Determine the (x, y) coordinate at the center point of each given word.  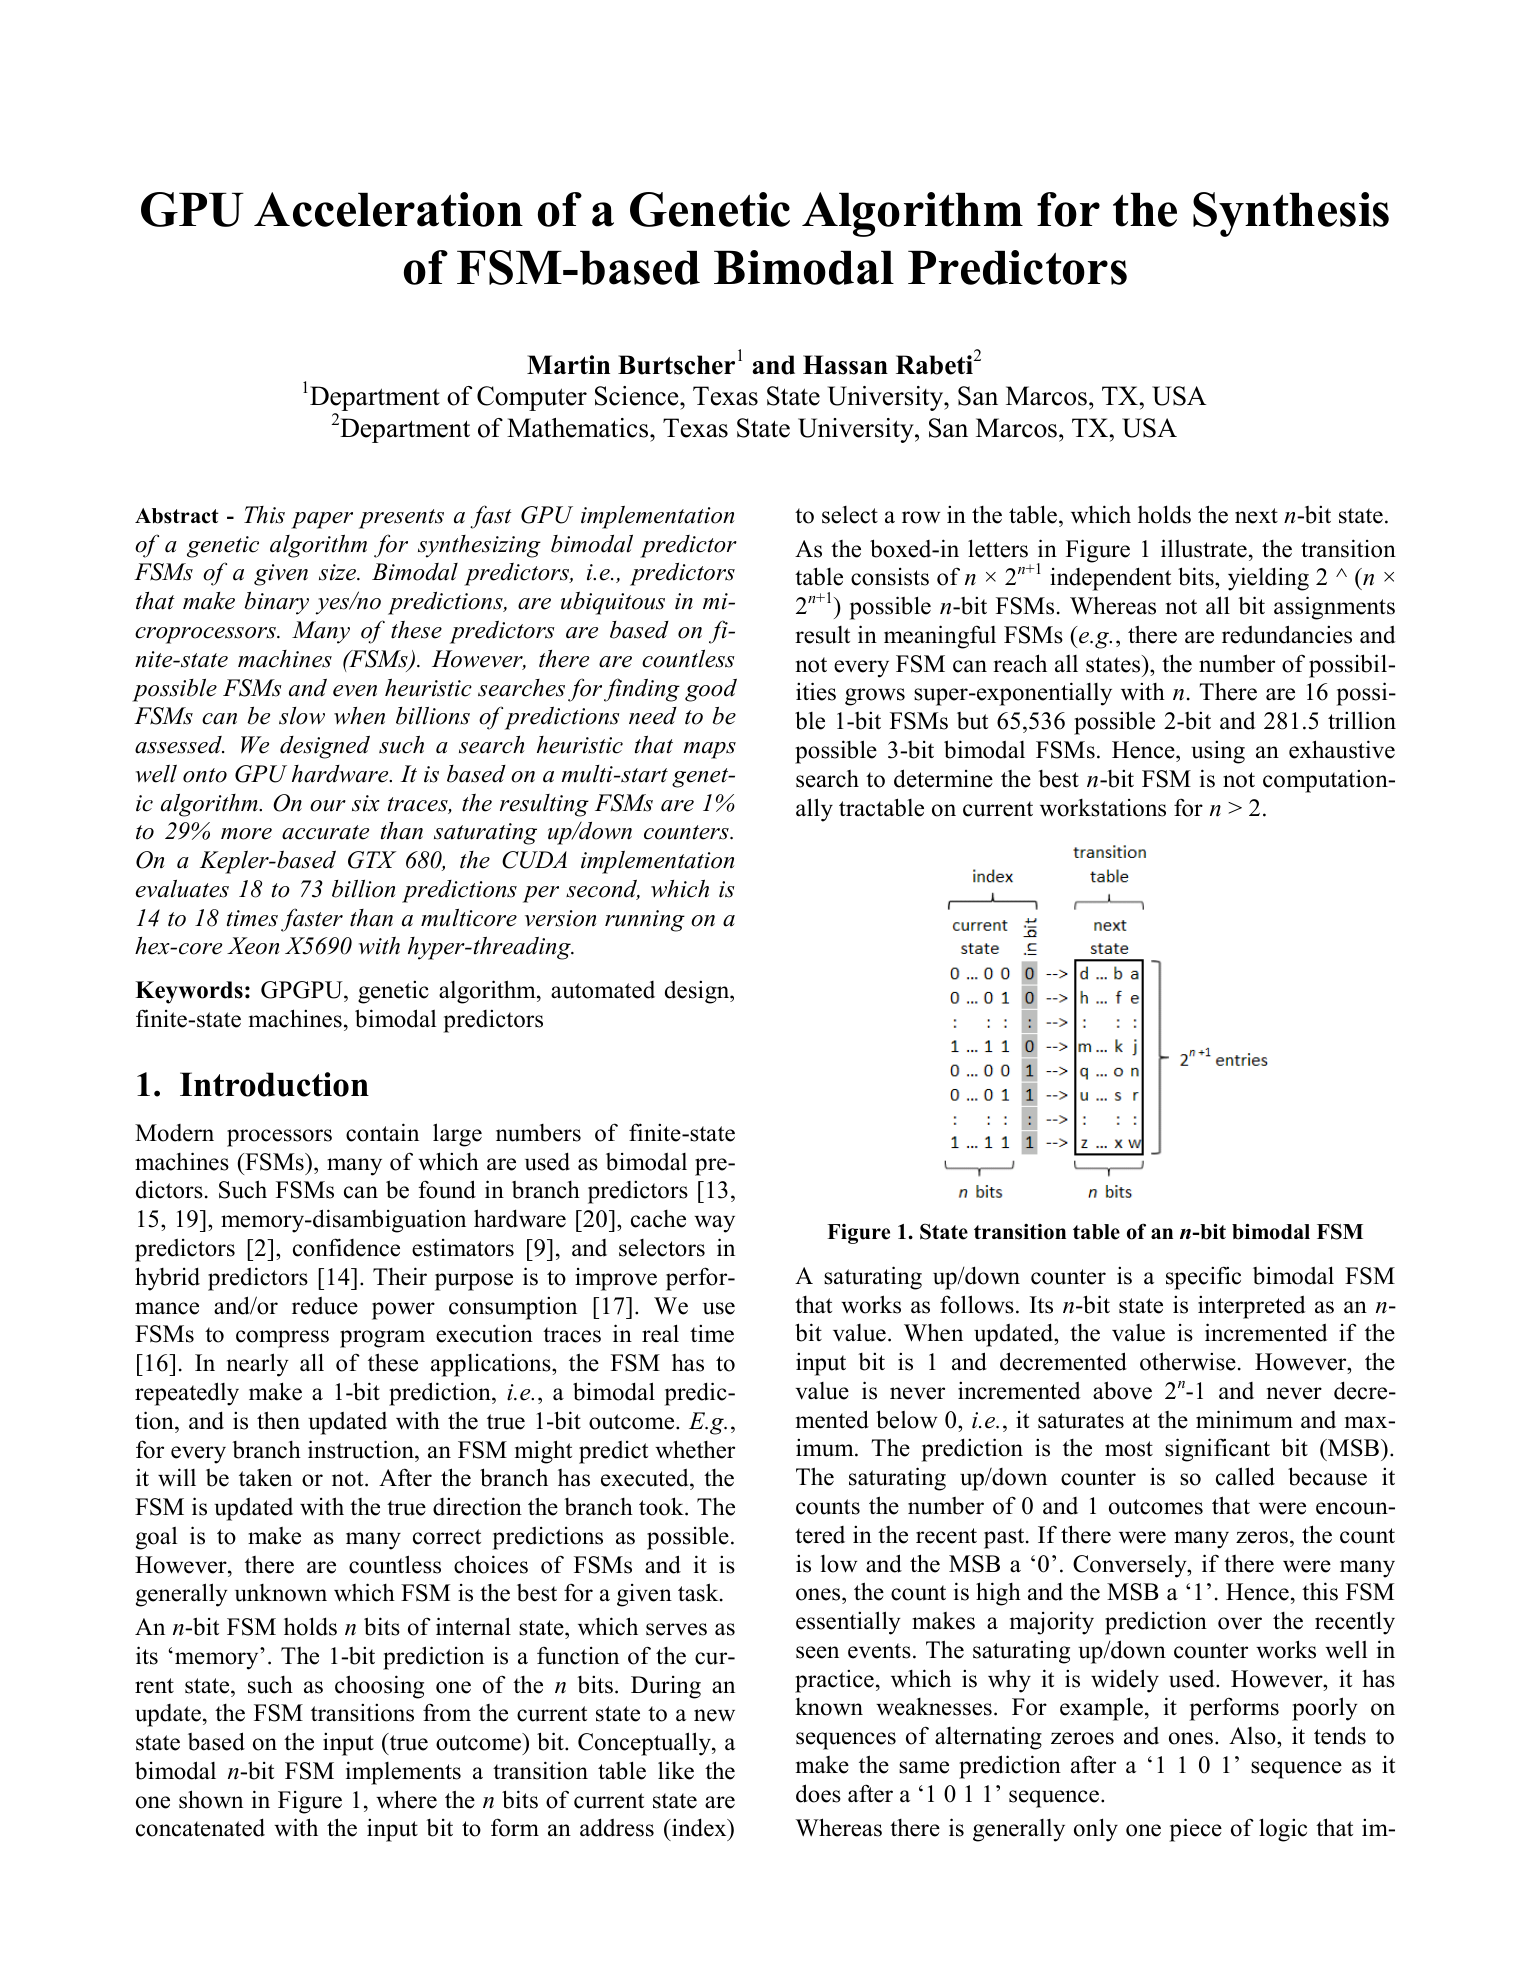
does (818, 1793)
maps (710, 750)
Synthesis (1291, 214)
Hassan (845, 365)
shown (211, 1799)
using (1218, 752)
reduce (325, 1305)
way (714, 1224)
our (328, 806)
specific (1203, 1278)
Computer (532, 398)
